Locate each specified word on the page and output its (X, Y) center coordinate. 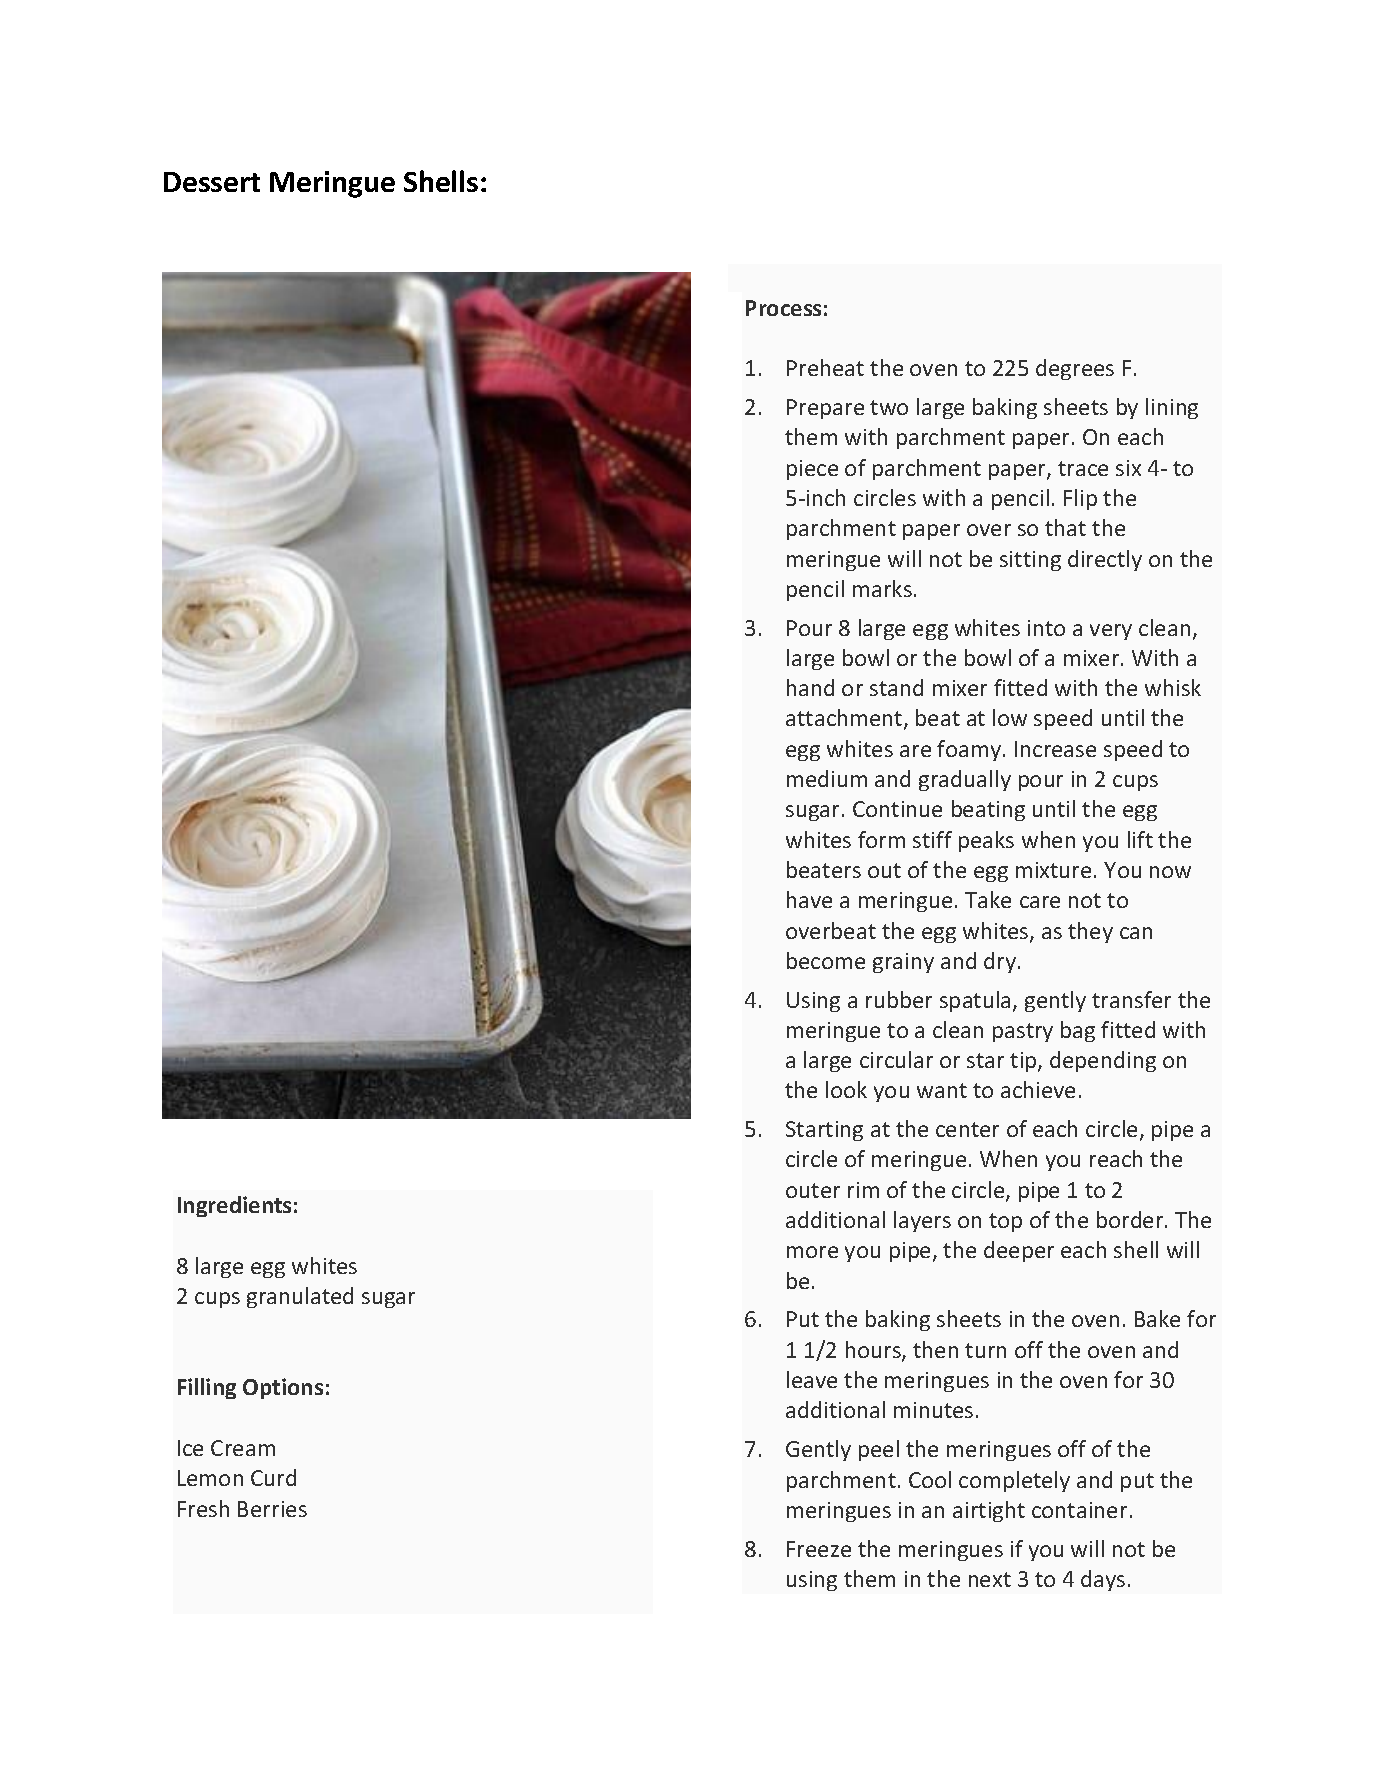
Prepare (825, 409)
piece (812, 470)
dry (1001, 962)
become (826, 960)
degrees (1075, 369)
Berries (272, 1509)
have (809, 899)
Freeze (819, 1549)
